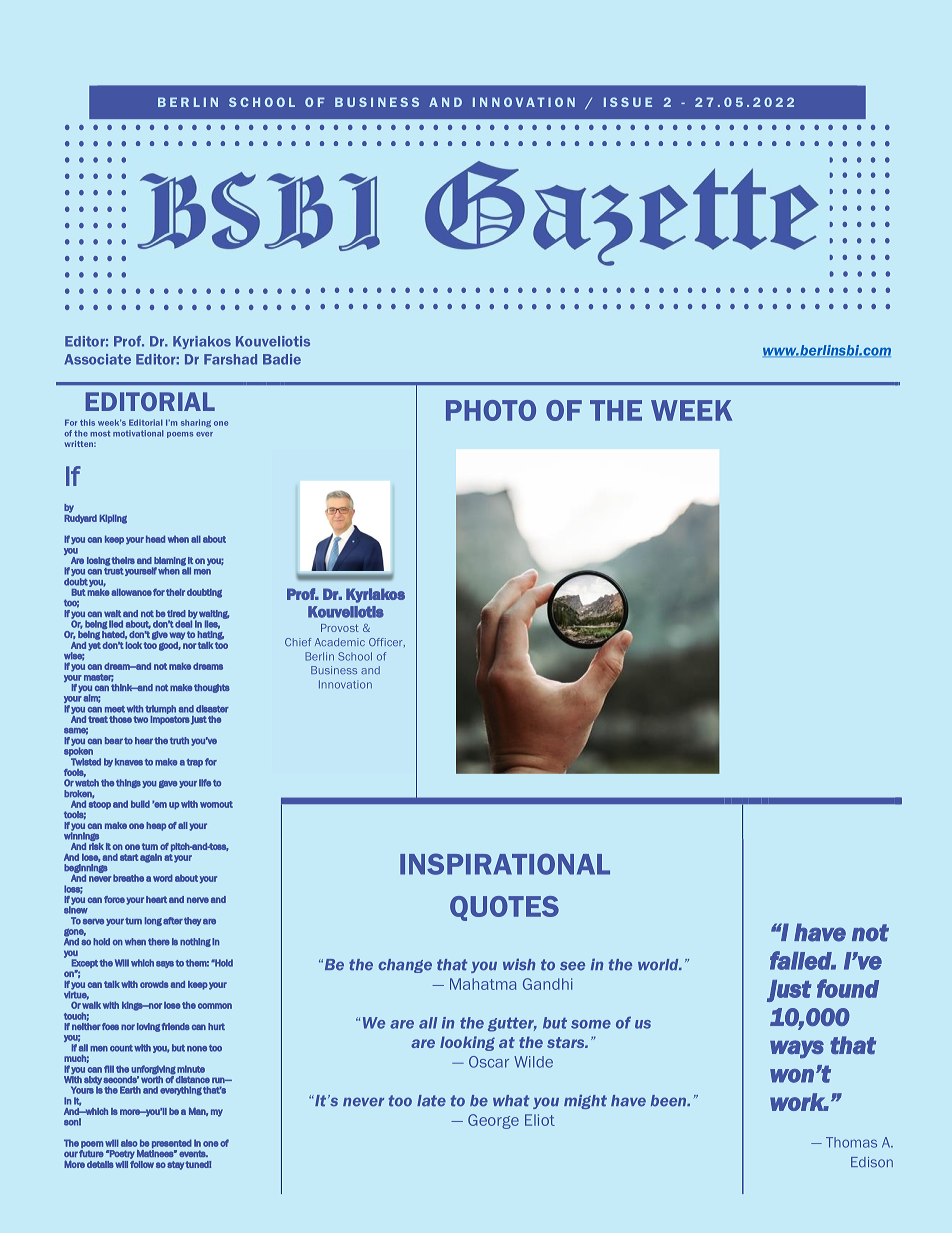 This screenshot has height=1233, width=952. Describe the element at coordinates (504, 908) in the screenshot. I see `QUOTES` at that location.
